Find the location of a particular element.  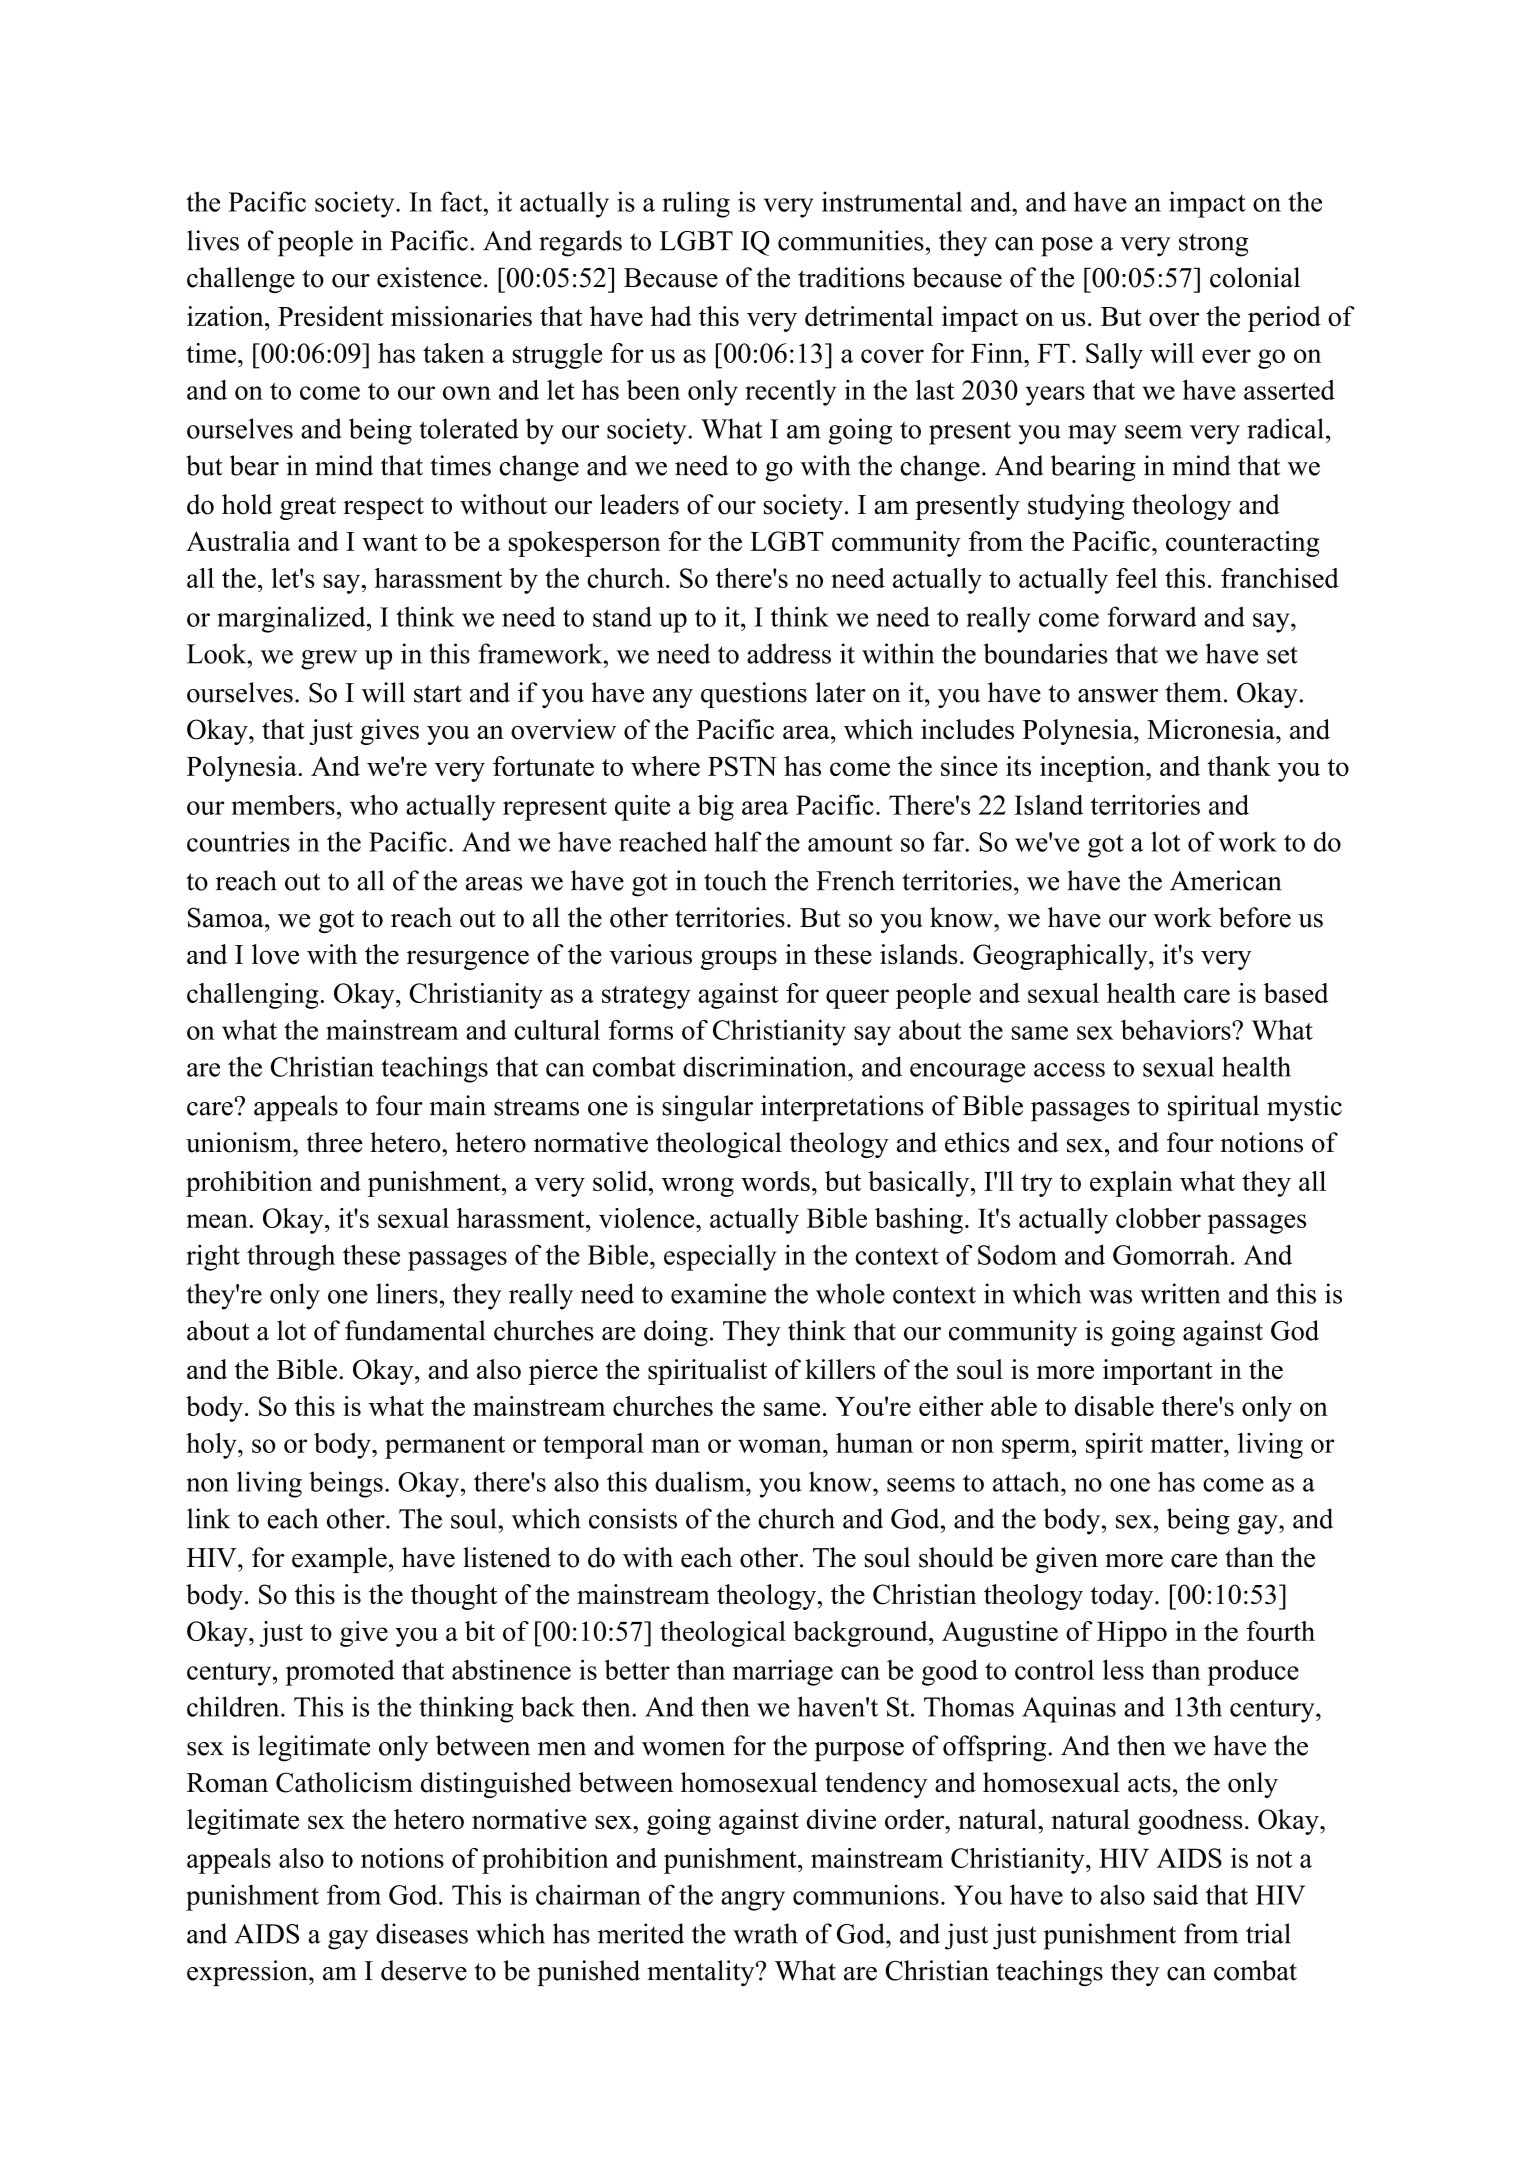

strong is located at coordinates (1214, 245).
